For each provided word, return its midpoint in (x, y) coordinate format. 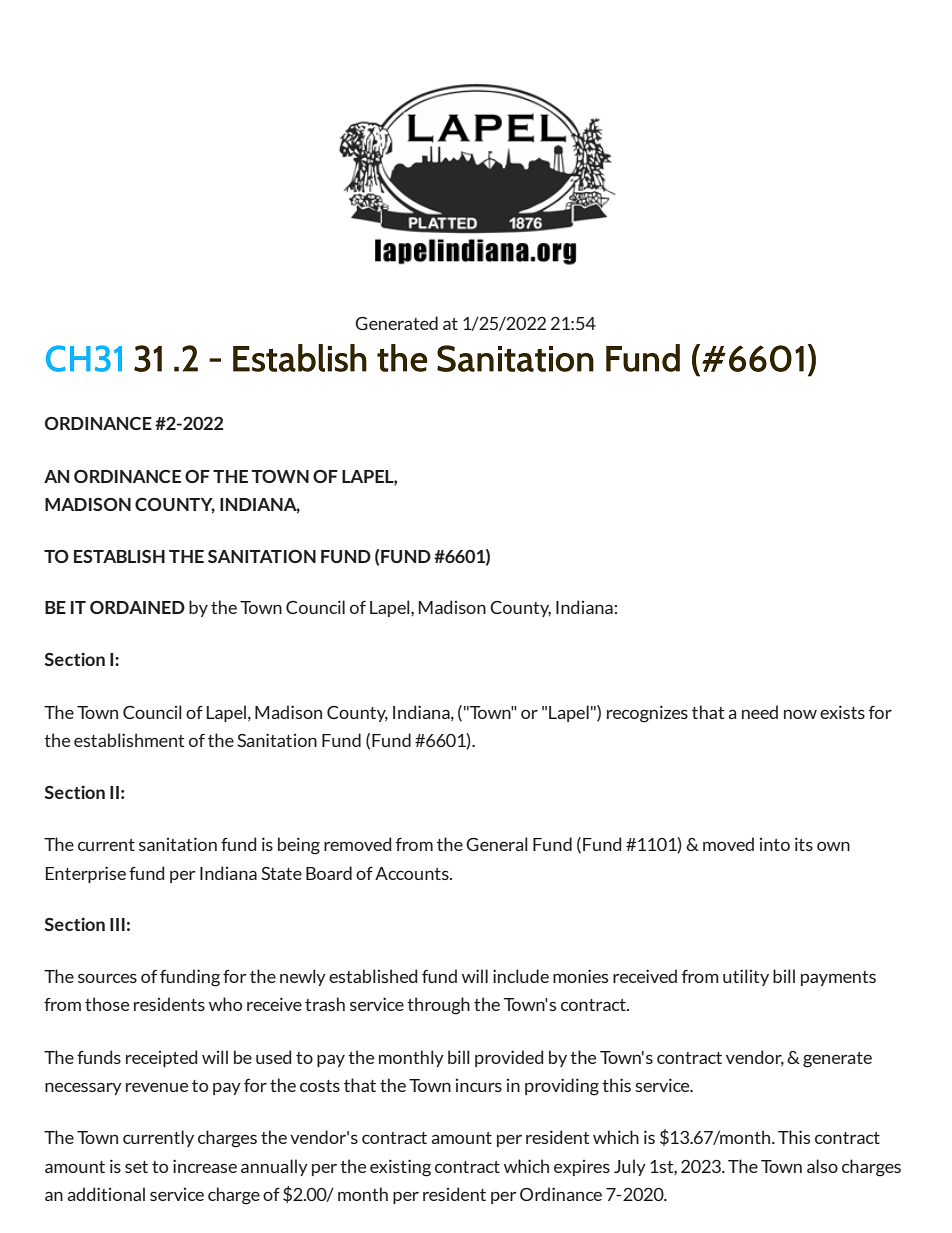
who (225, 1004)
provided (509, 1058)
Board (329, 873)
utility (746, 977)
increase (205, 1166)
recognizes (647, 714)
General (497, 844)
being (299, 846)
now (800, 714)
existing (400, 1168)
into (775, 844)
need (760, 712)
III (117, 924)
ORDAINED (137, 607)
